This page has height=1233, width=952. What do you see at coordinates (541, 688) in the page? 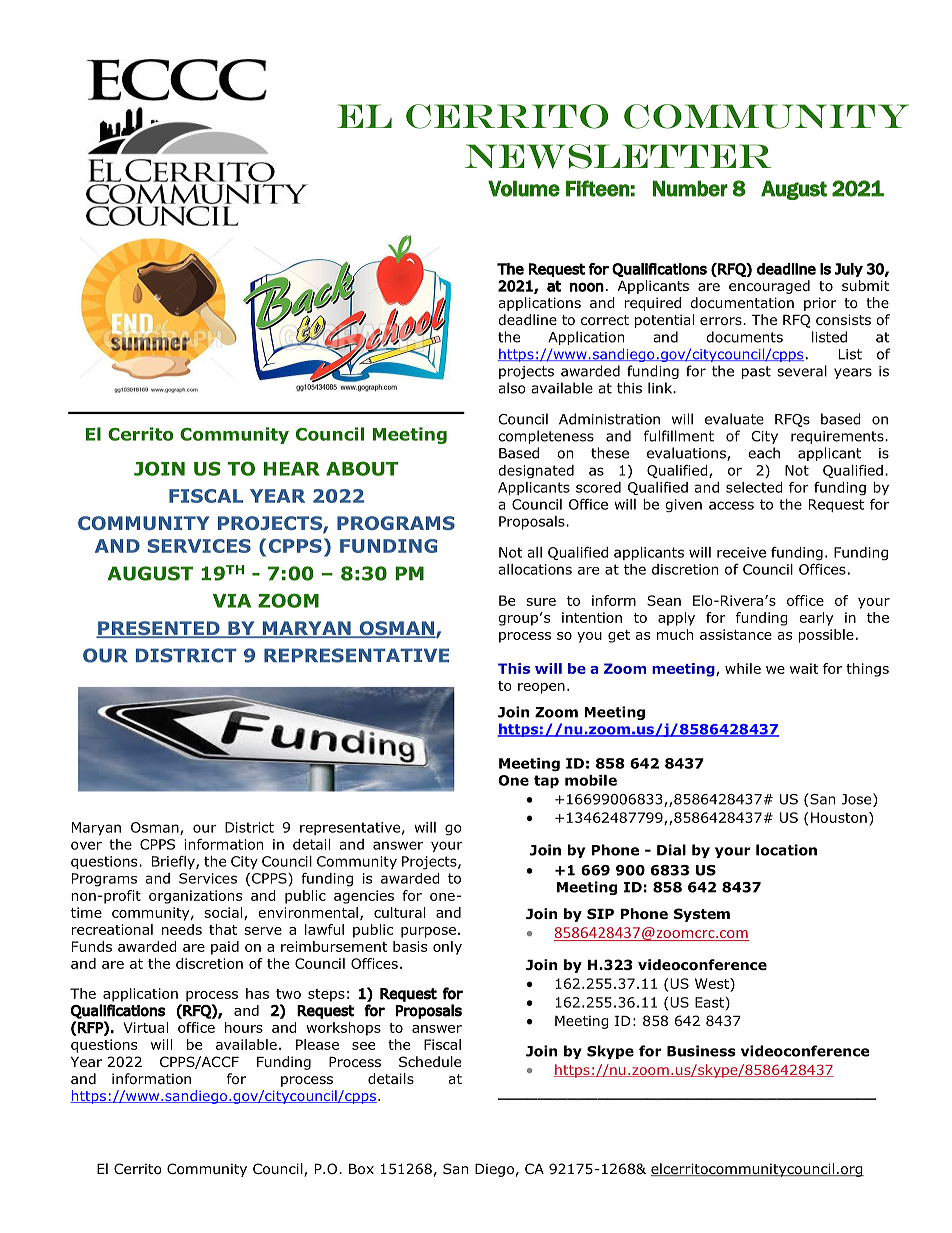
I see `reopen` at bounding box center [541, 688].
